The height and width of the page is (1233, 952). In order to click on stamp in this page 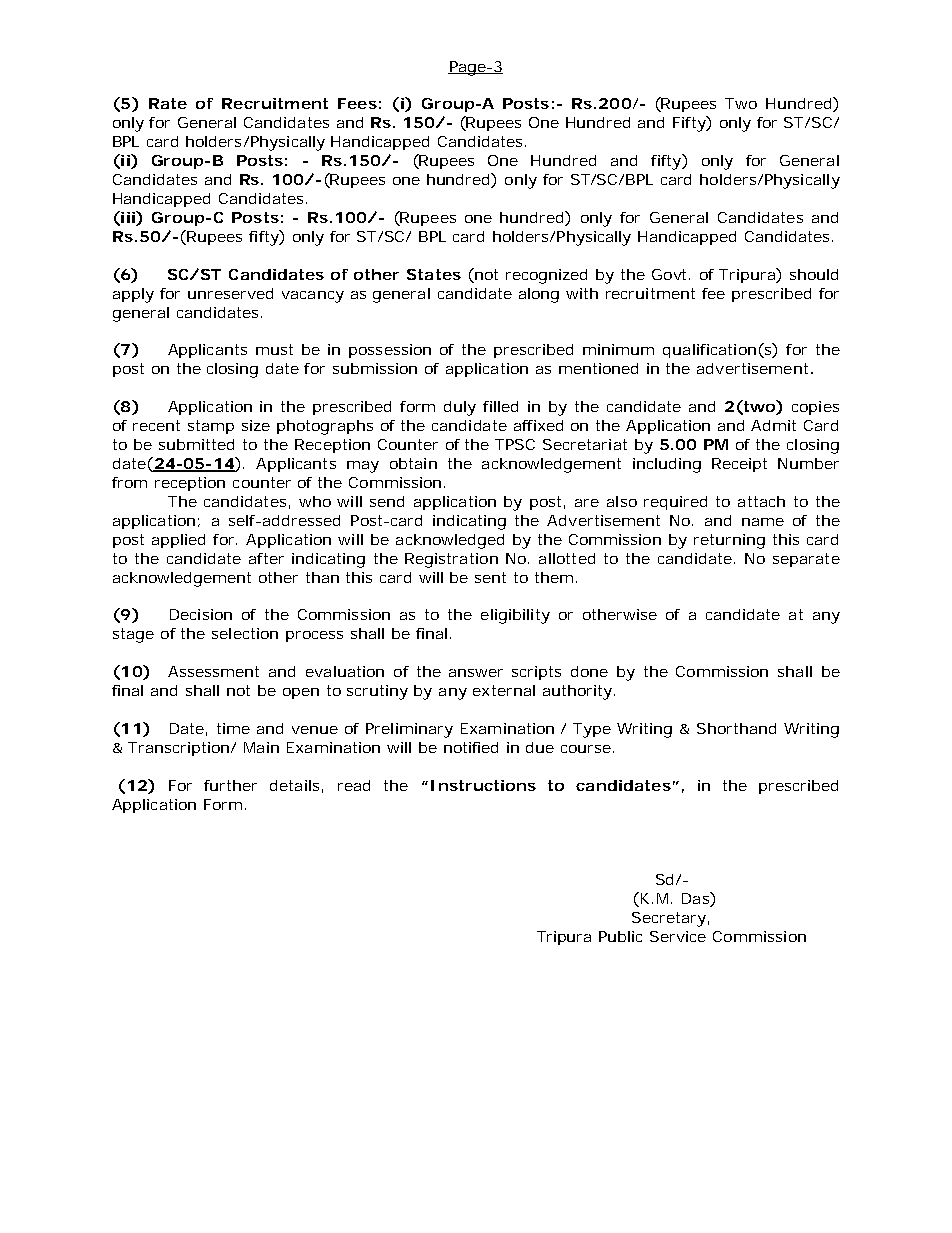, I will do `click(211, 427)`.
